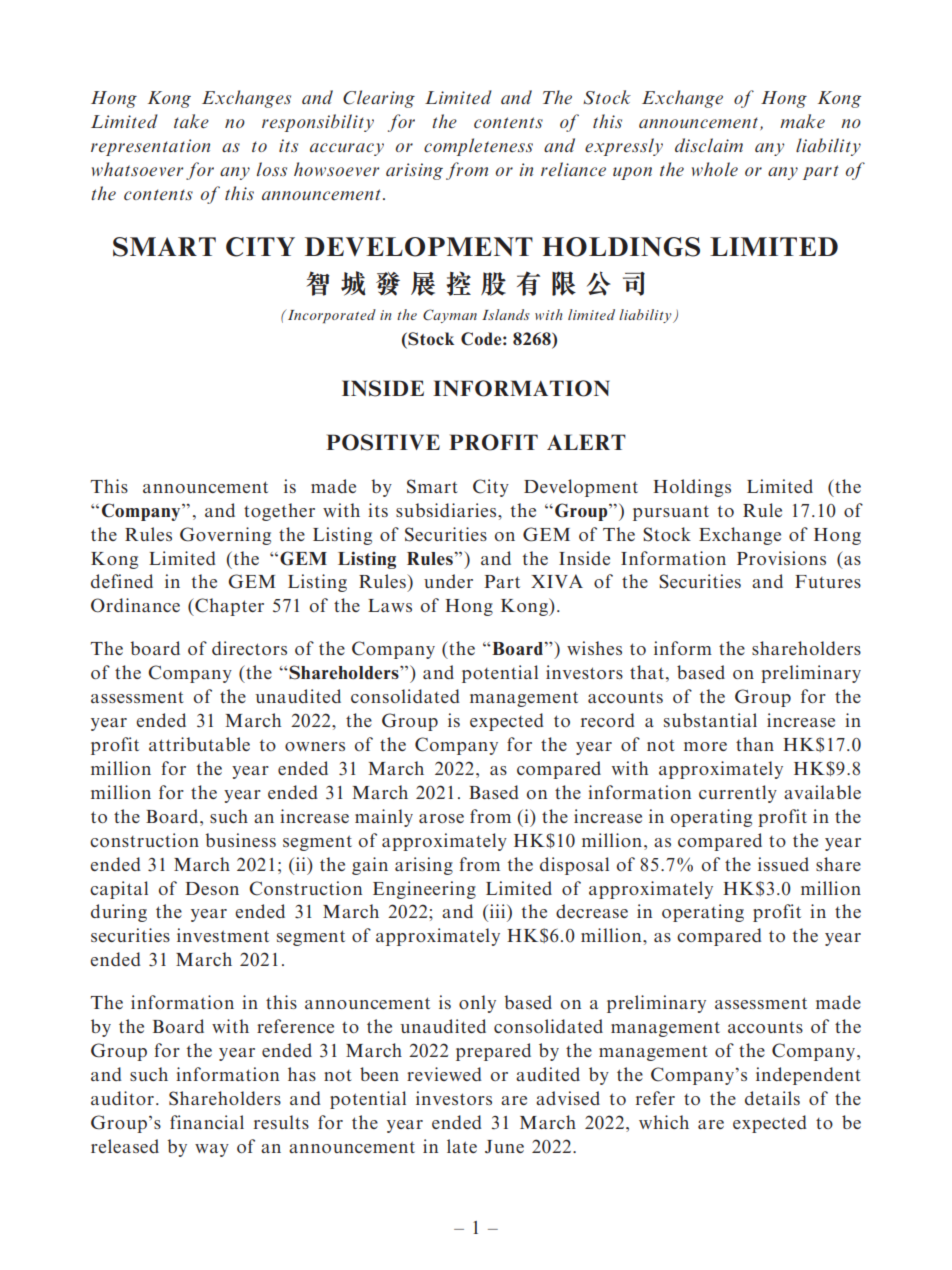 The image size is (952, 1270). Describe the element at coordinates (191, 121) in the page. I see `take` at that location.
